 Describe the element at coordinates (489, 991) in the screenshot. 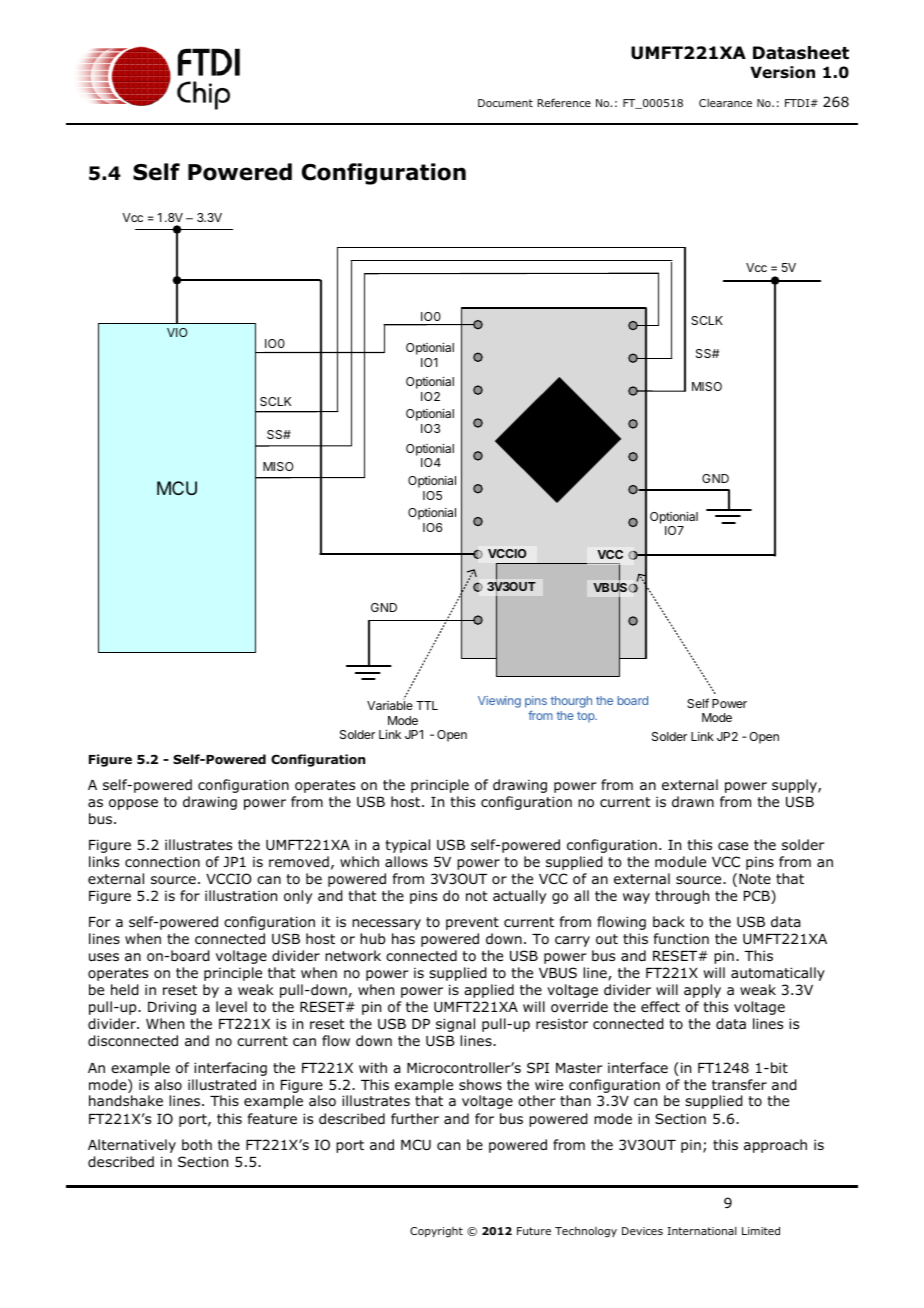

I see `applied` at that location.
